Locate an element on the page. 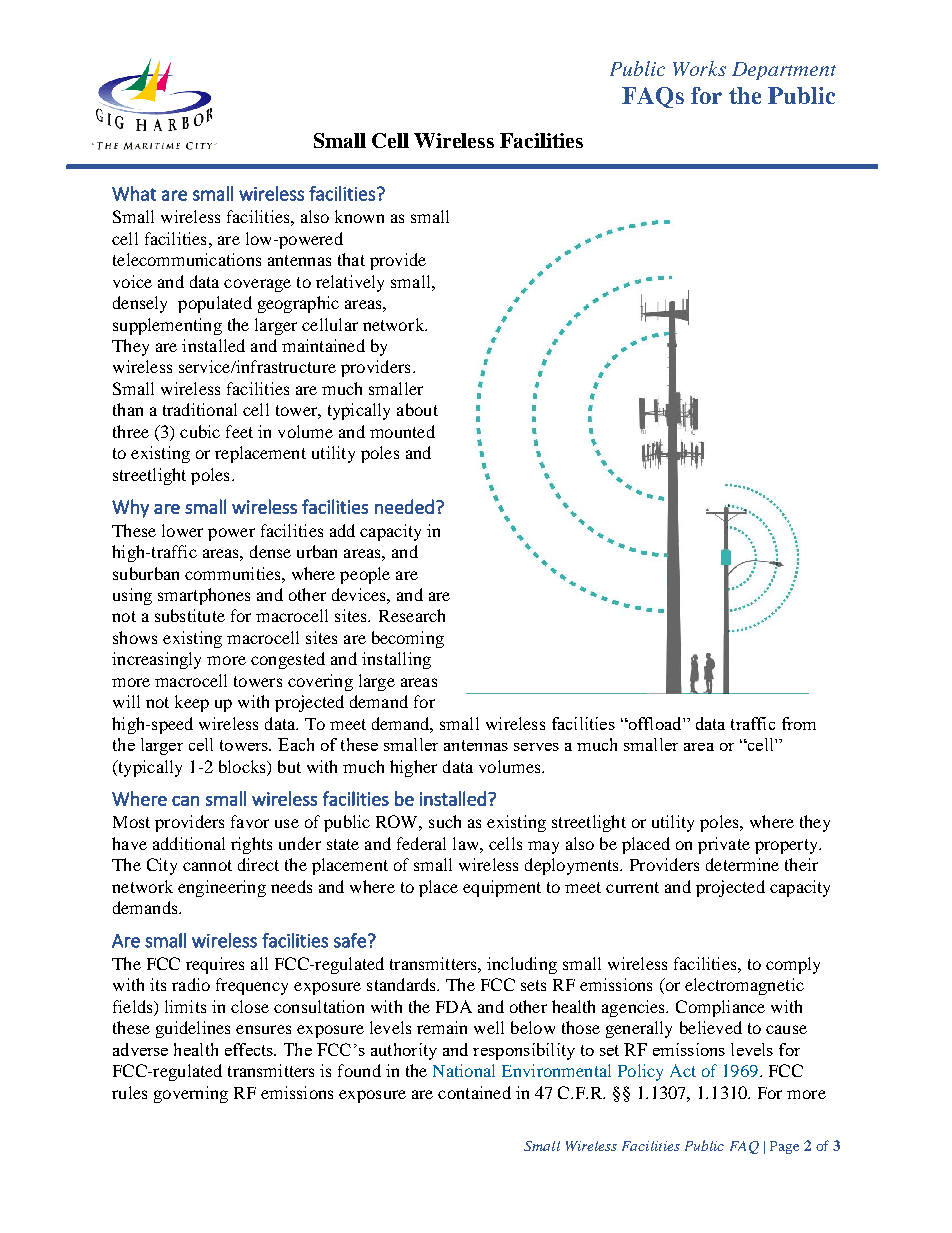 Image resolution: width=952 pixels, height=1233 pixels. mounted is located at coordinates (402, 431).
